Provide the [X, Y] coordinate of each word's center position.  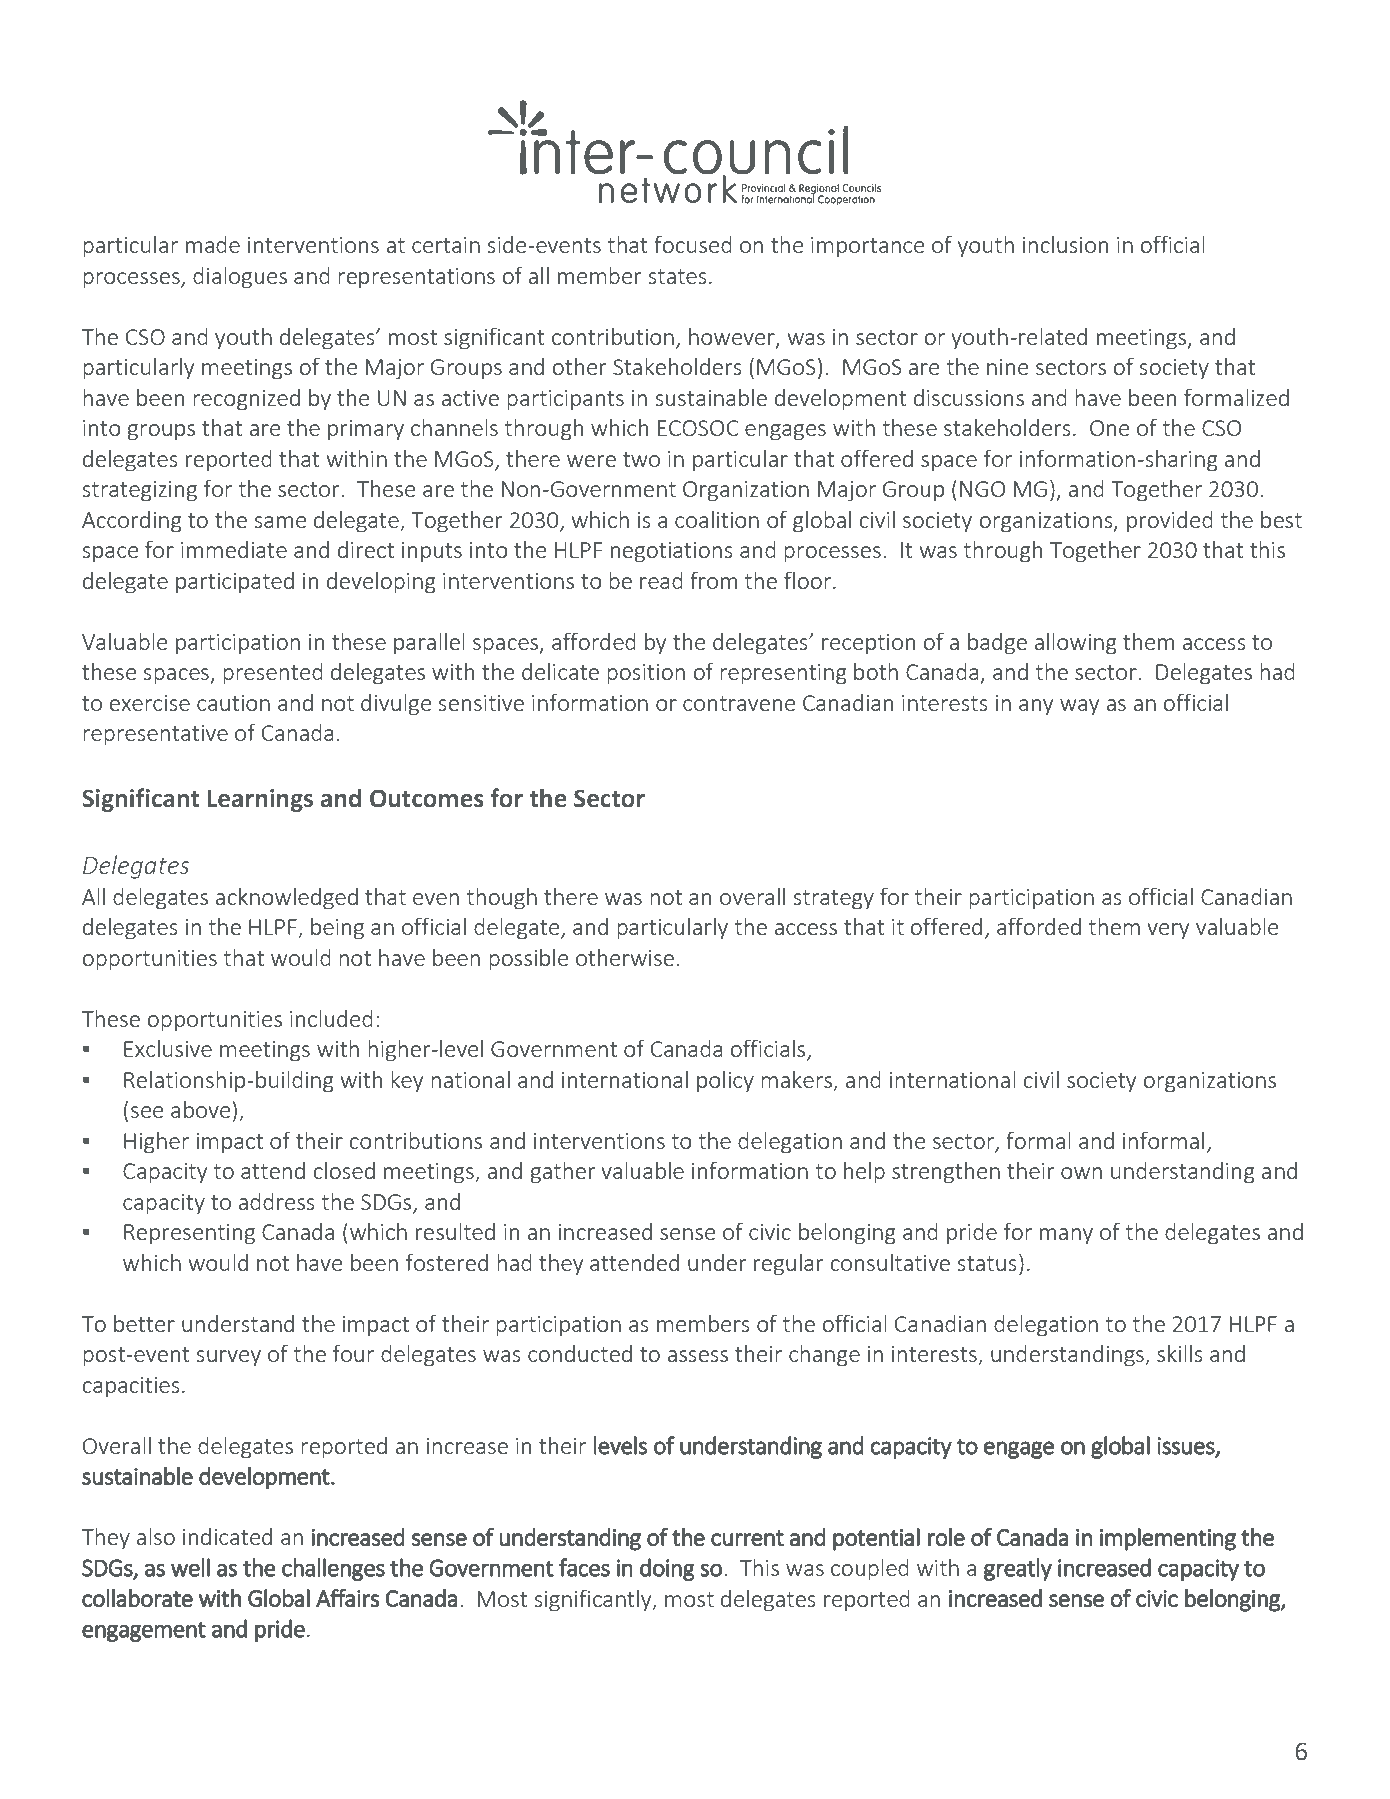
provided [1170, 522]
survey [228, 1358]
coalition [717, 519]
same [280, 522]
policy [725, 1082]
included [331, 1018]
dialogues [240, 278]
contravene [739, 703]
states [677, 276]
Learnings [260, 800]
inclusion [1065, 244]
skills [1180, 1353]
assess [698, 1356]
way [1079, 707]
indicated [227, 1536]
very [1168, 931]
